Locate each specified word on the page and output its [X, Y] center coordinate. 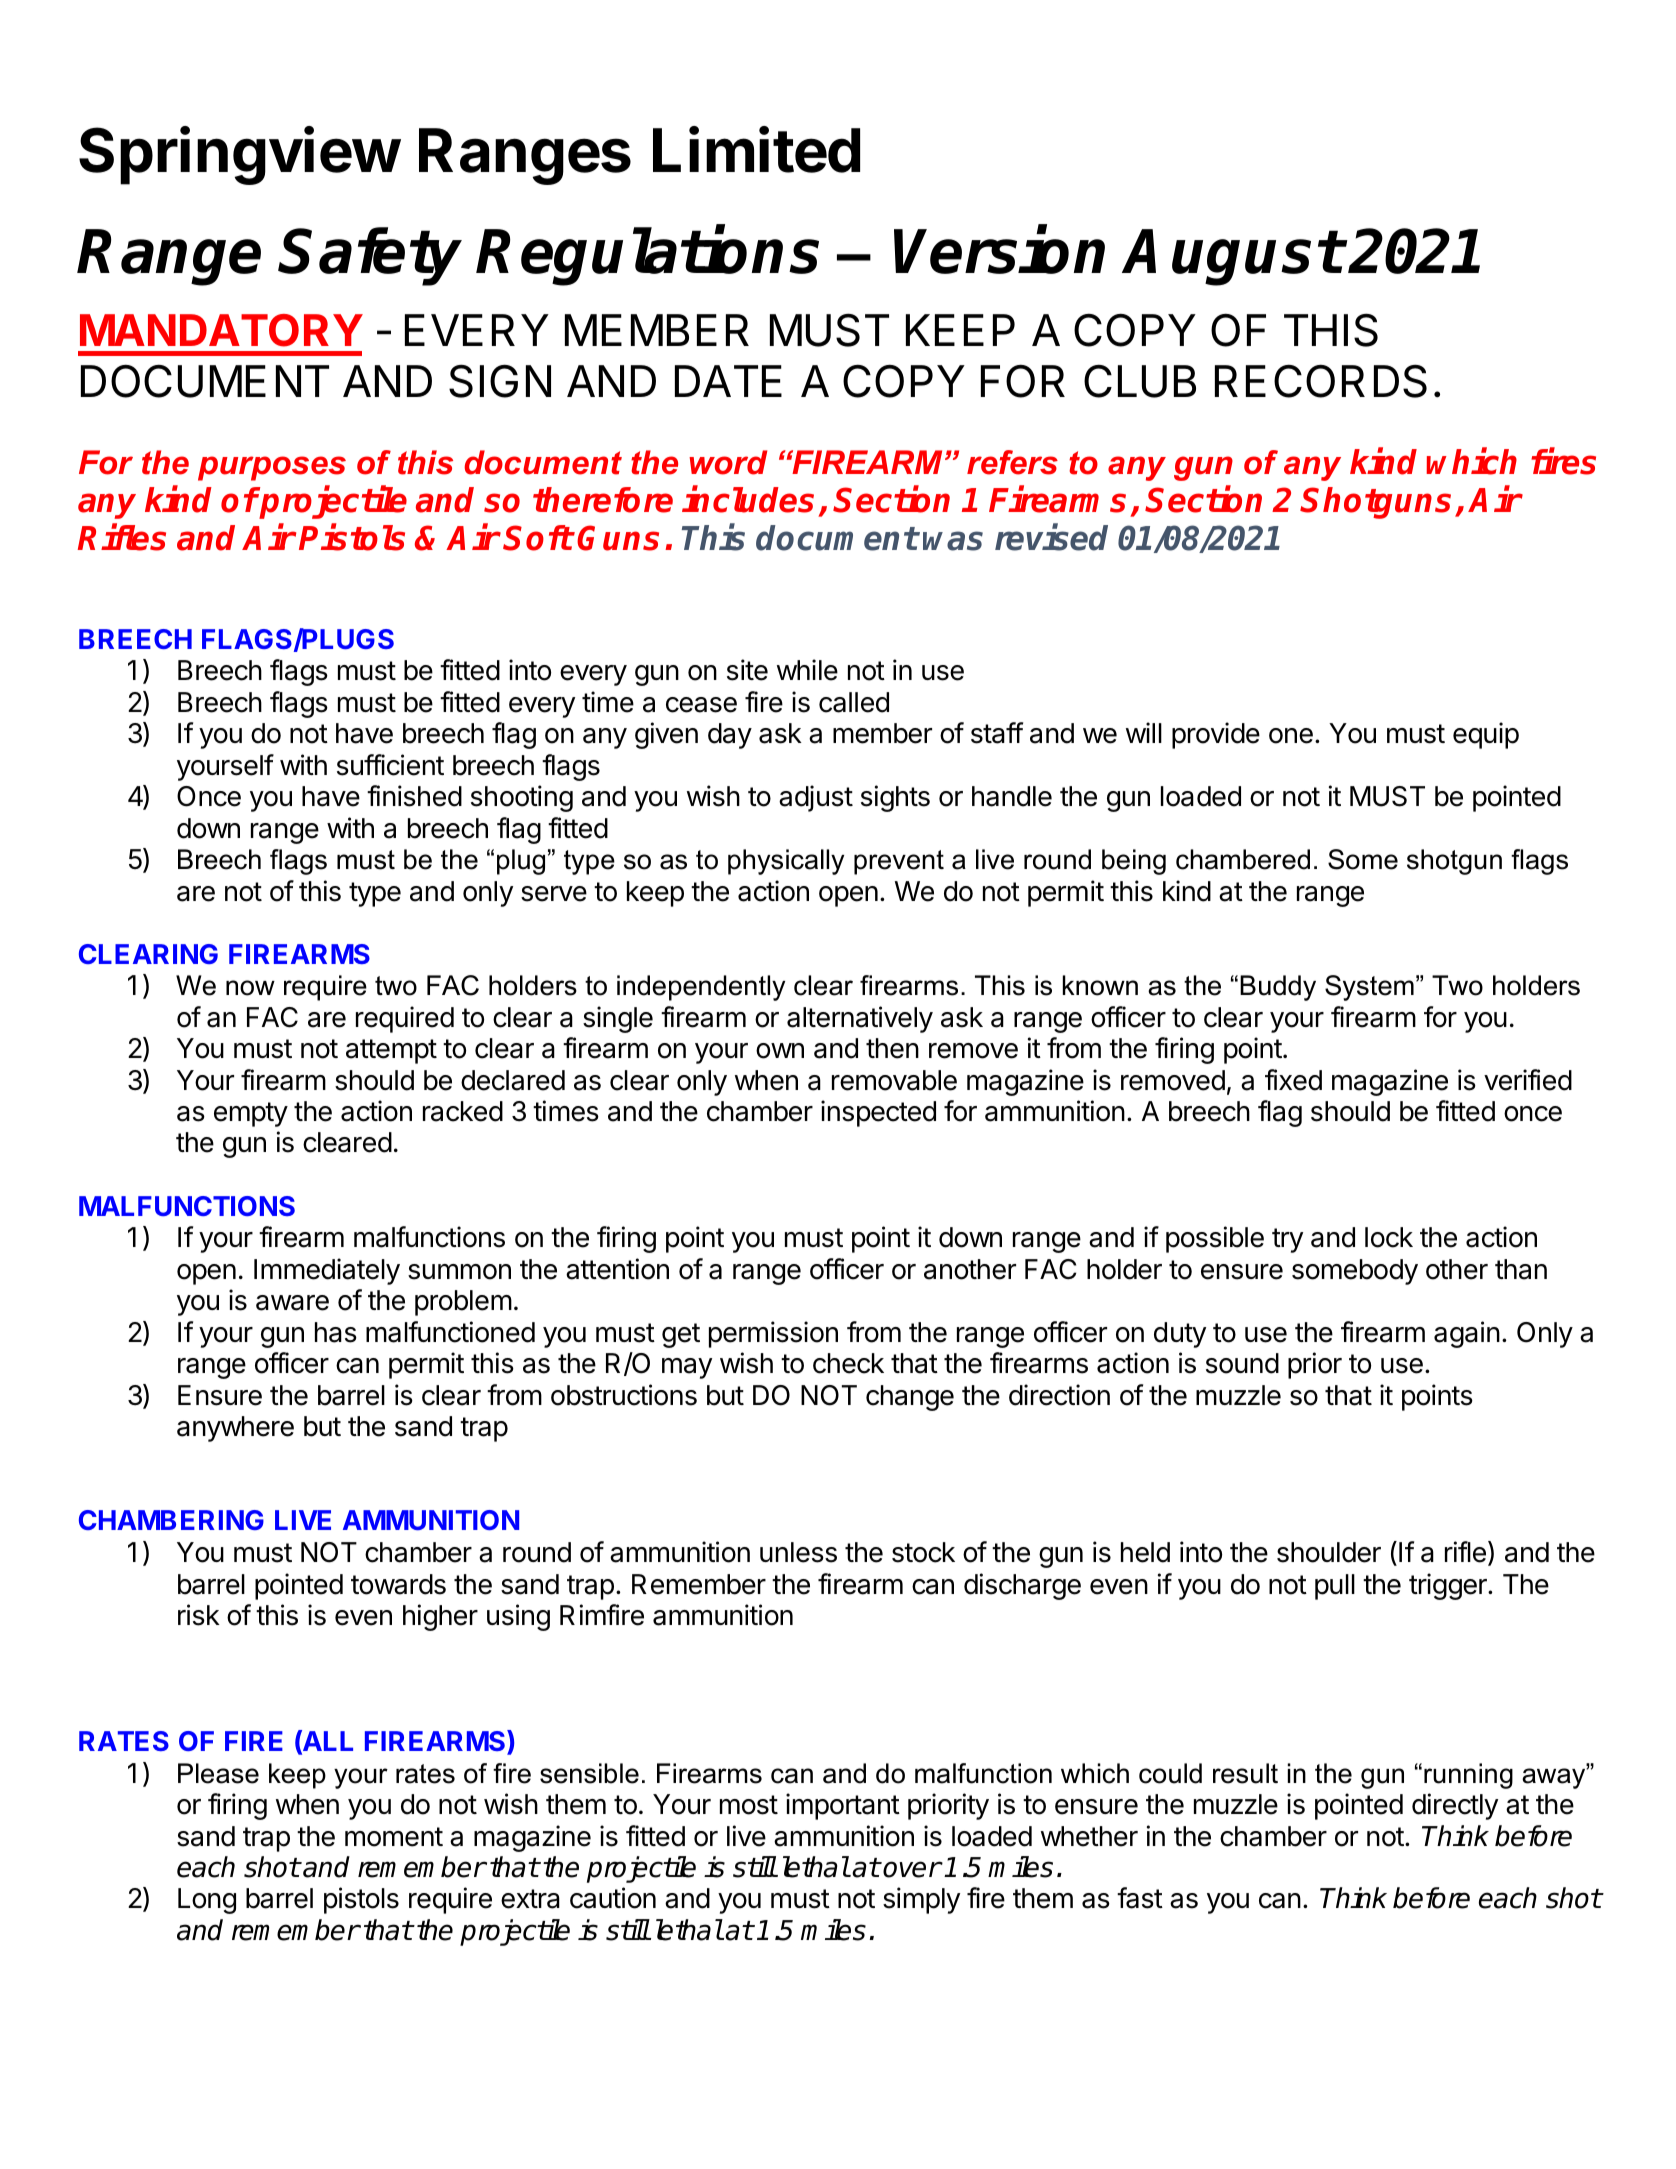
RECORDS [1321, 381]
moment [394, 1837]
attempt [391, 1051]
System [1369, 988]
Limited [756, 150]
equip [1486, 735]
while [807, 670]
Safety [371, 256]
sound [1242, 1363]
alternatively [860, 1019]
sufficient [390, 765]
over [912, 1869]
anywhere [235, 1429]
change [910, 1398]
